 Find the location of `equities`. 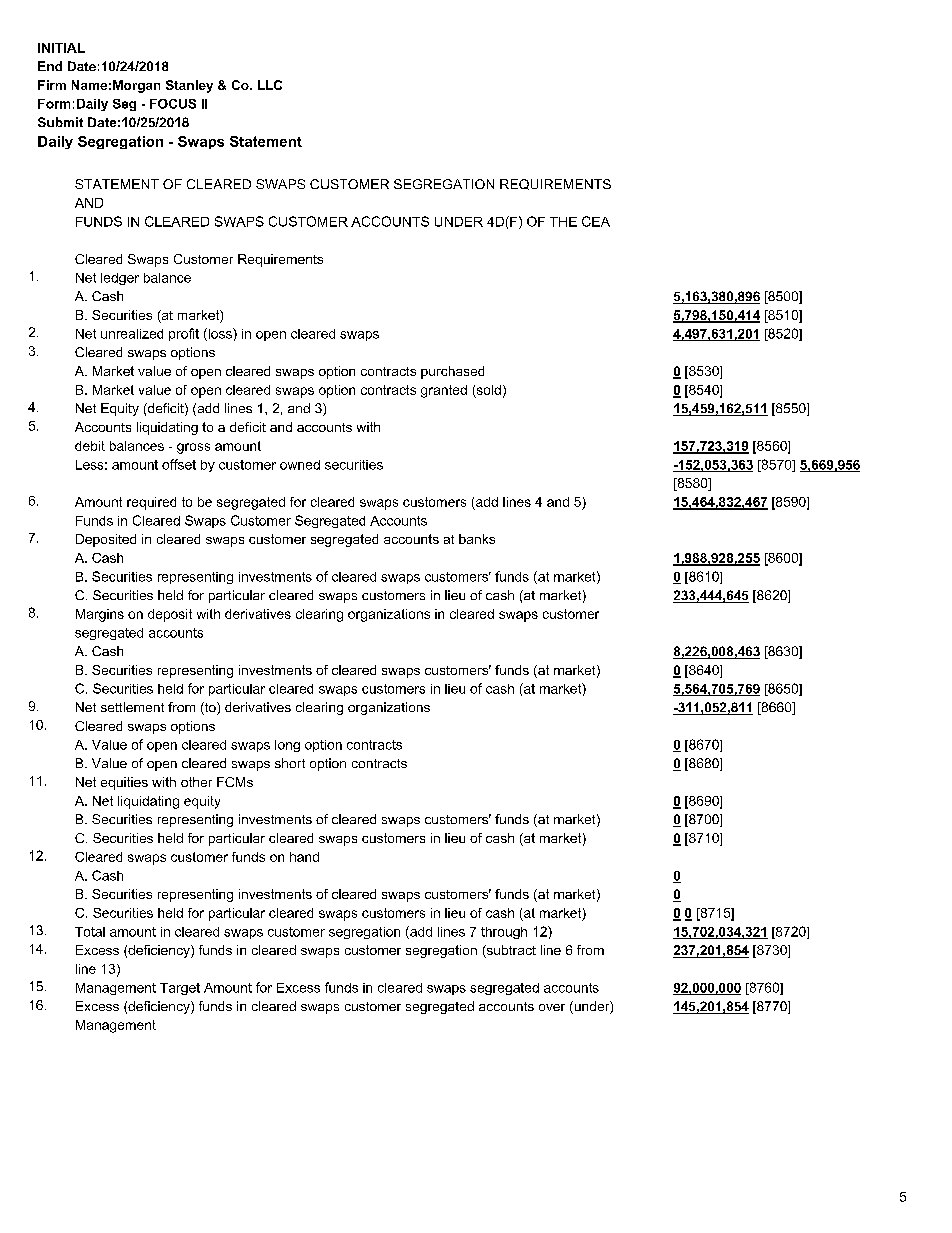

equities is located at coordinates (124, 783).
